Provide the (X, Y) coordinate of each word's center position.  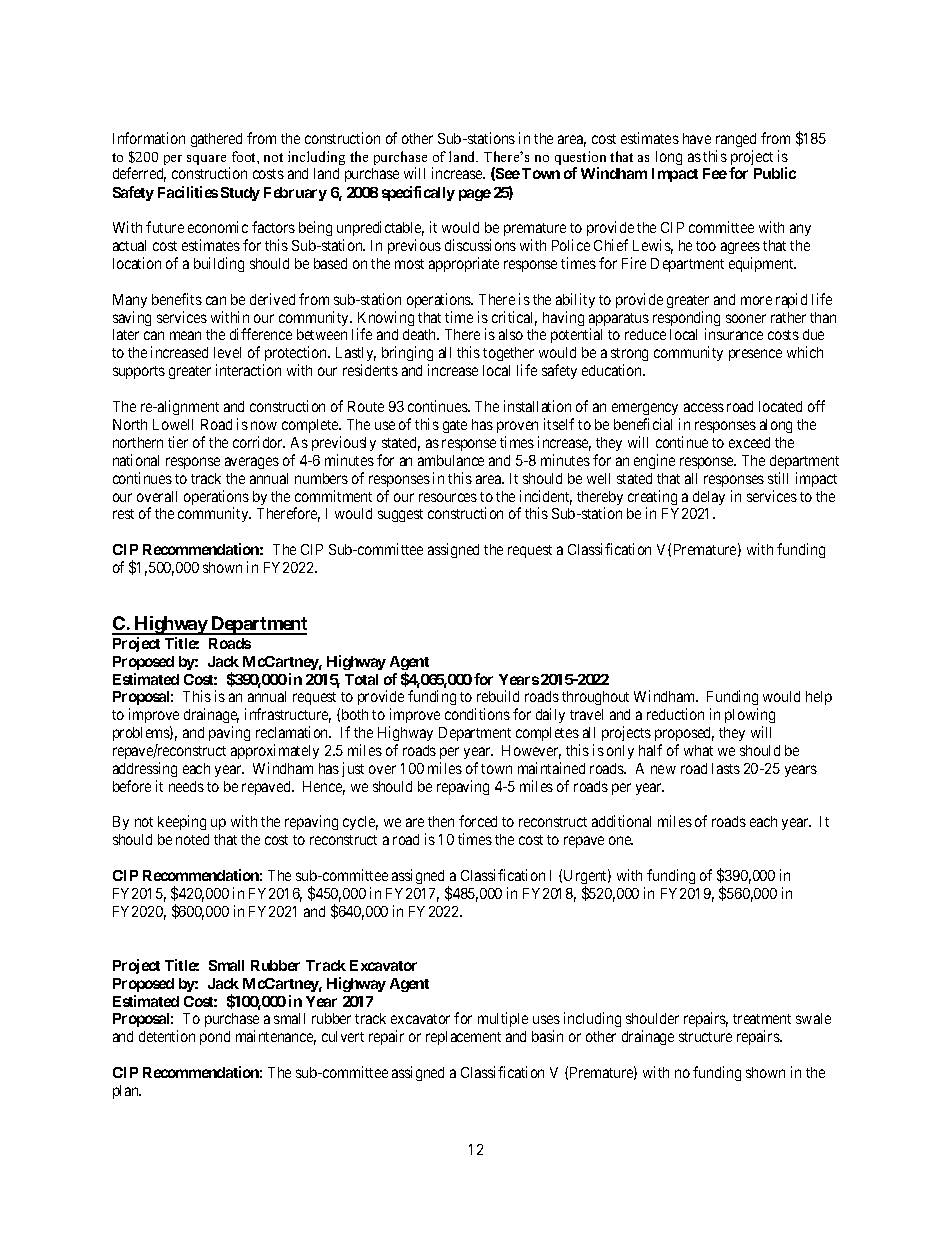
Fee (715, 173)
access (704, 407)
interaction (248, 370)
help (819, 698)
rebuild (498, 696)
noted (192, 839)
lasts (726, 768)
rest (123, 514)
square (206, 160)
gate (455, 426)
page (475, 195)
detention (167, 1036)
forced (478, 821)
